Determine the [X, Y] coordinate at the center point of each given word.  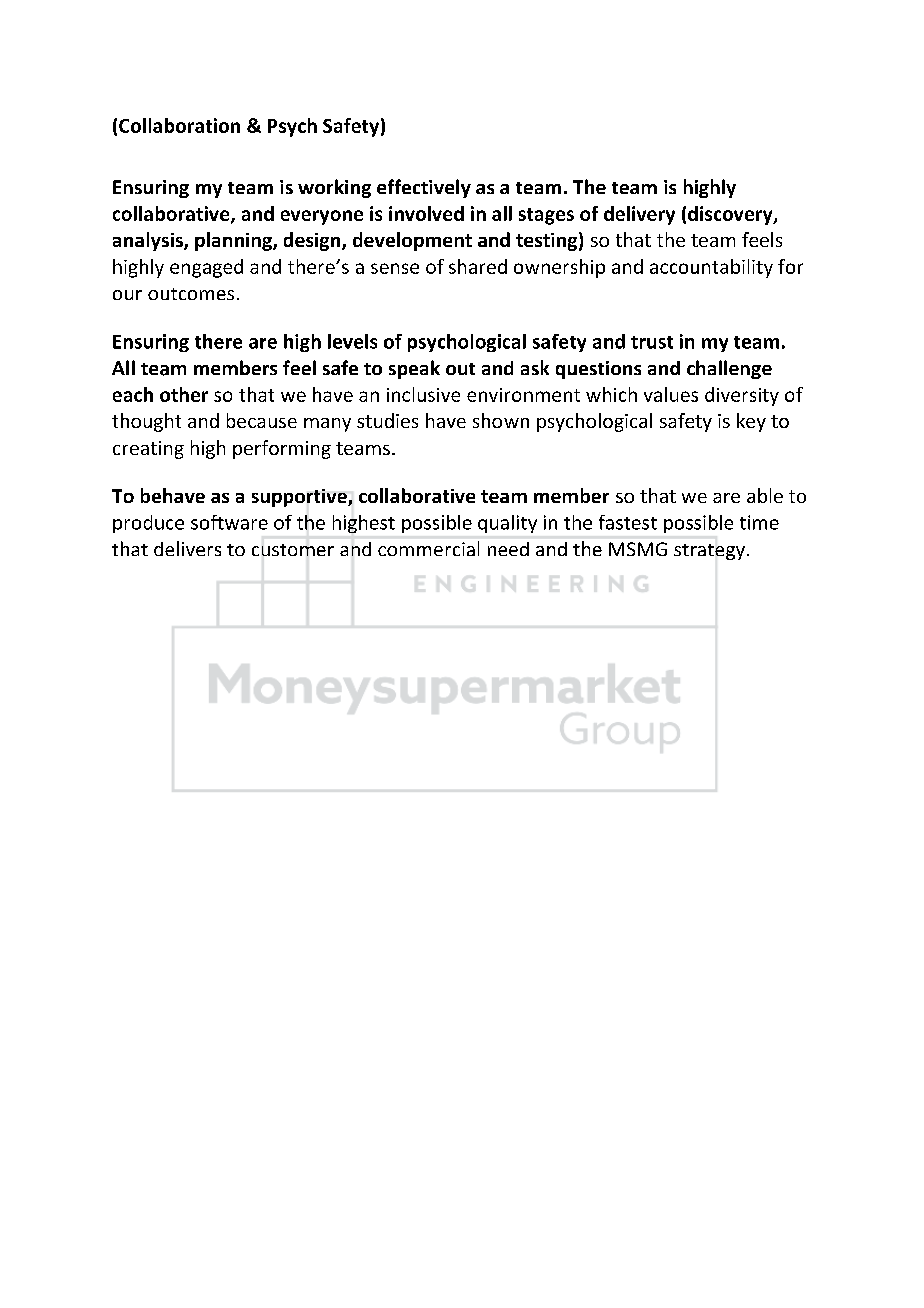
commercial [428, 548]
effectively [424, 188]
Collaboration [179, 125]
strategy [709, 552]
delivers [187, 548]
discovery [731, 215]
